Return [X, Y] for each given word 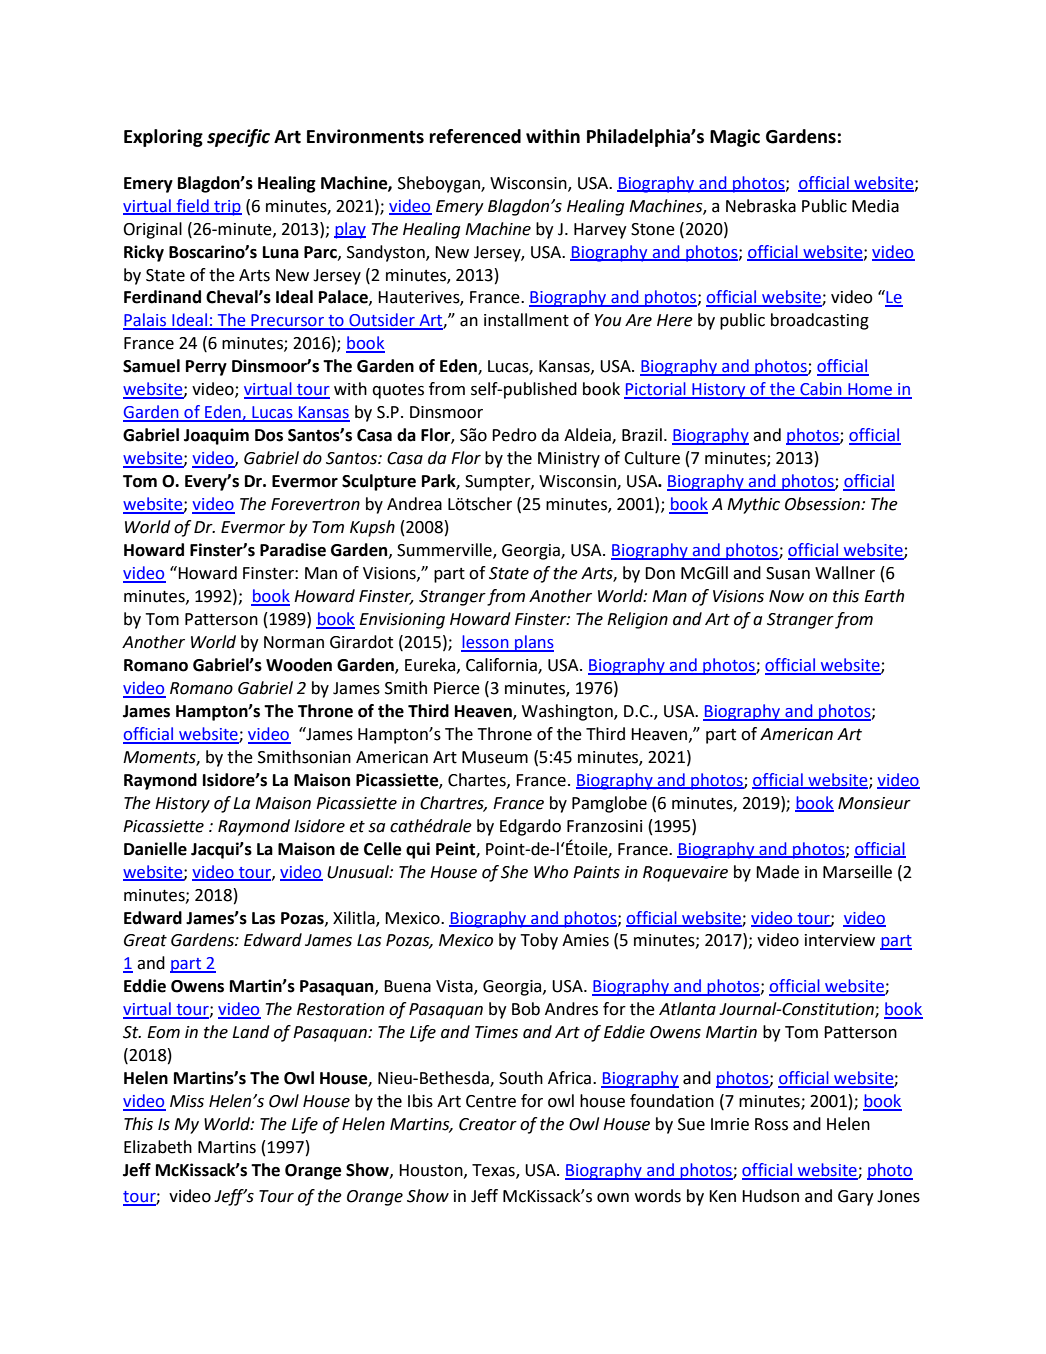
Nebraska [761, 206]
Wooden [299, 665]
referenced [475, 136]
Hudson [770, 1196]
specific [238, 138]
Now [786, 596]
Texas [494, 1171]
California [502, 666]
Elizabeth [158, 1147]
